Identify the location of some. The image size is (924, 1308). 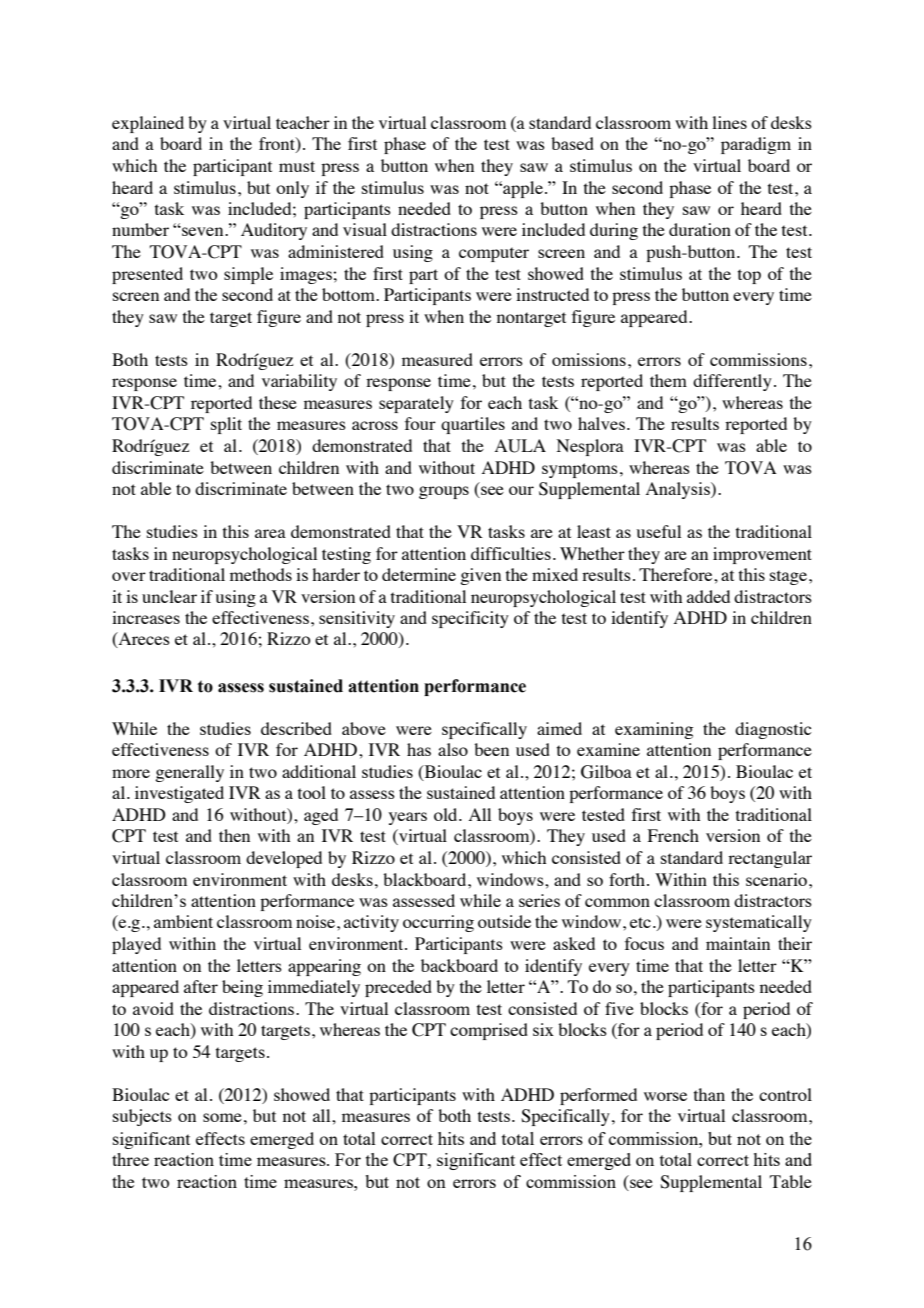
(222, 1117).
